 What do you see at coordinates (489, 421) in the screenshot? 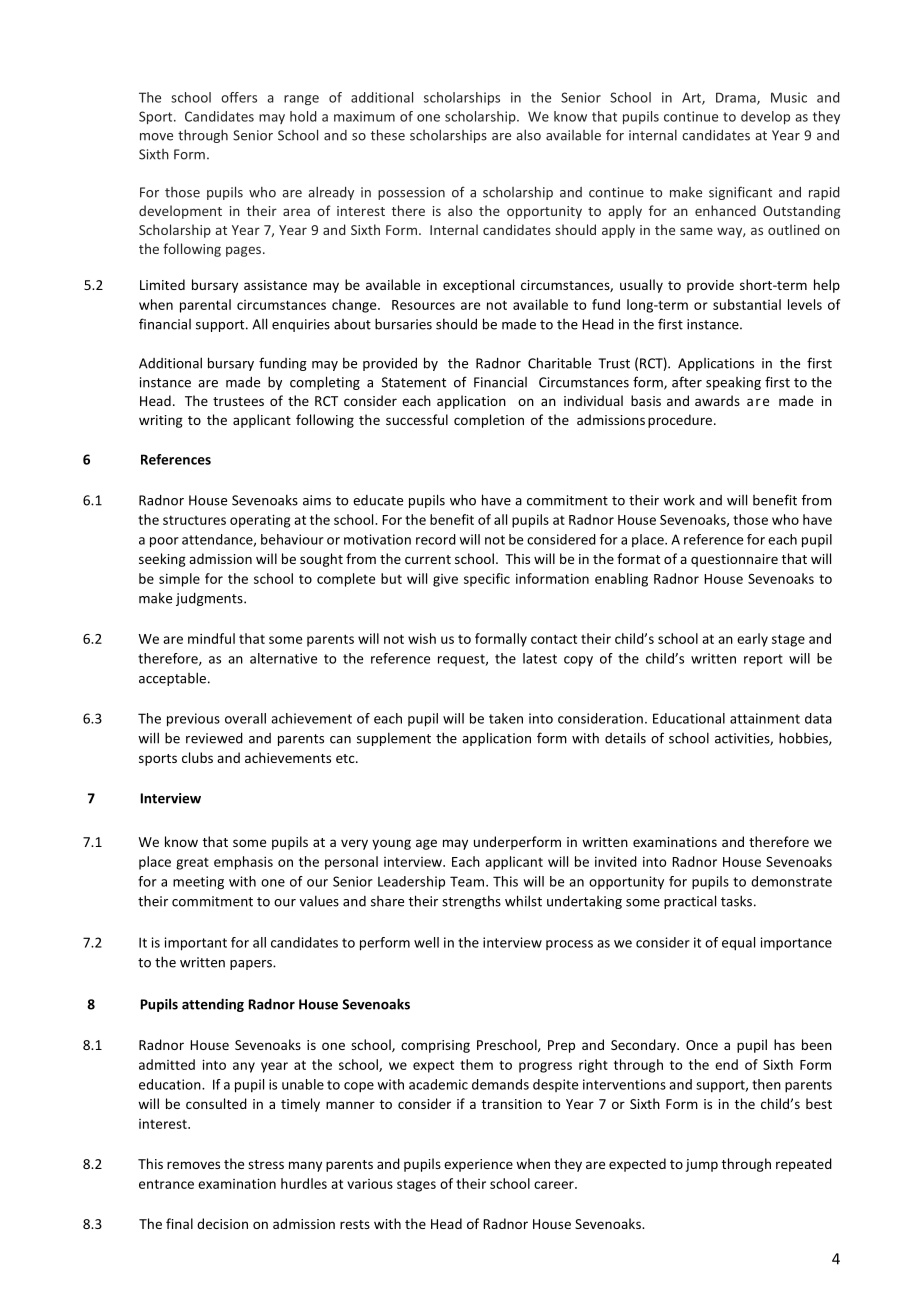
I see `completion` at bounding box center [489, 421].
